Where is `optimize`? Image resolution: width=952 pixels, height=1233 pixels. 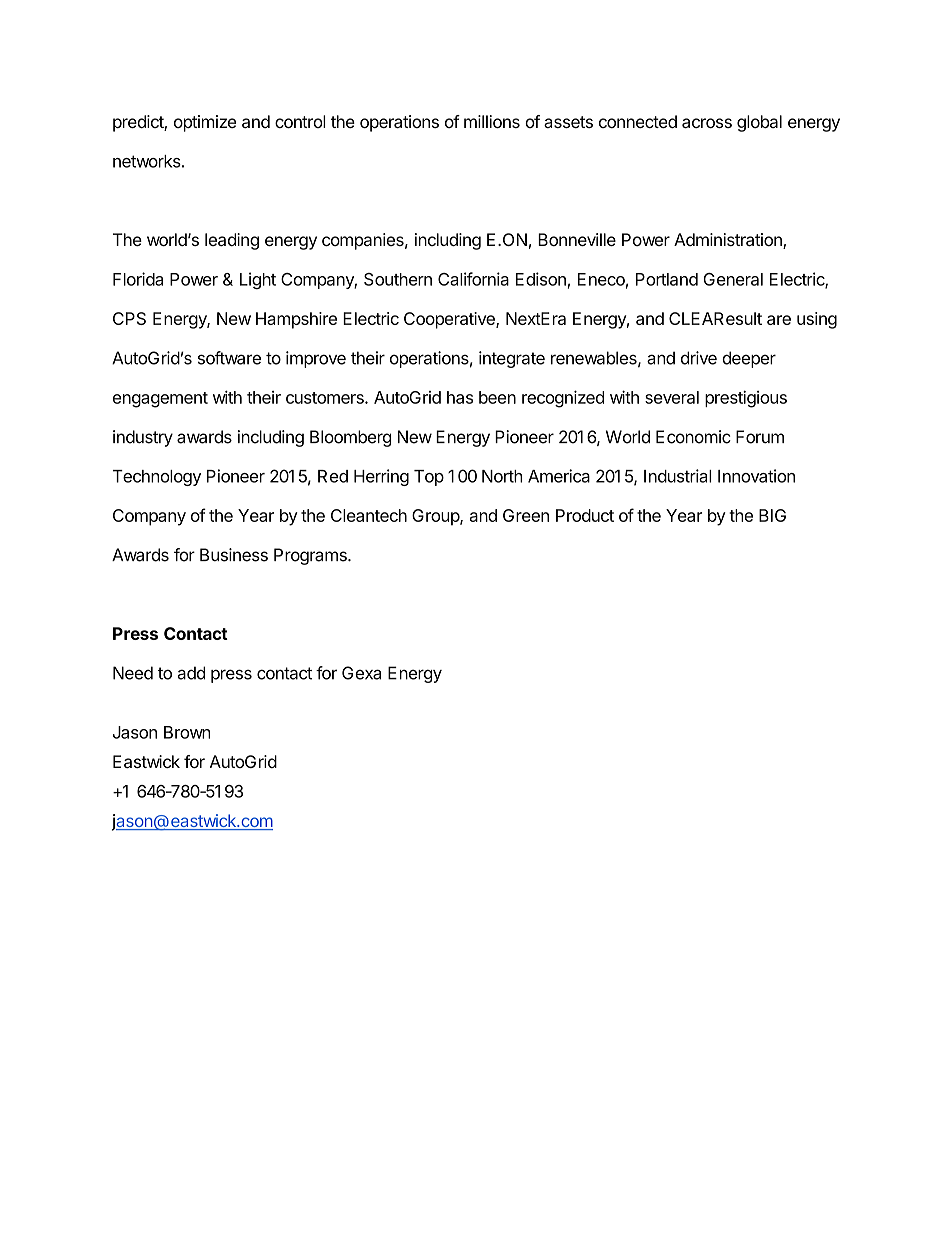
optimize is located at coordinates (205, 123).
